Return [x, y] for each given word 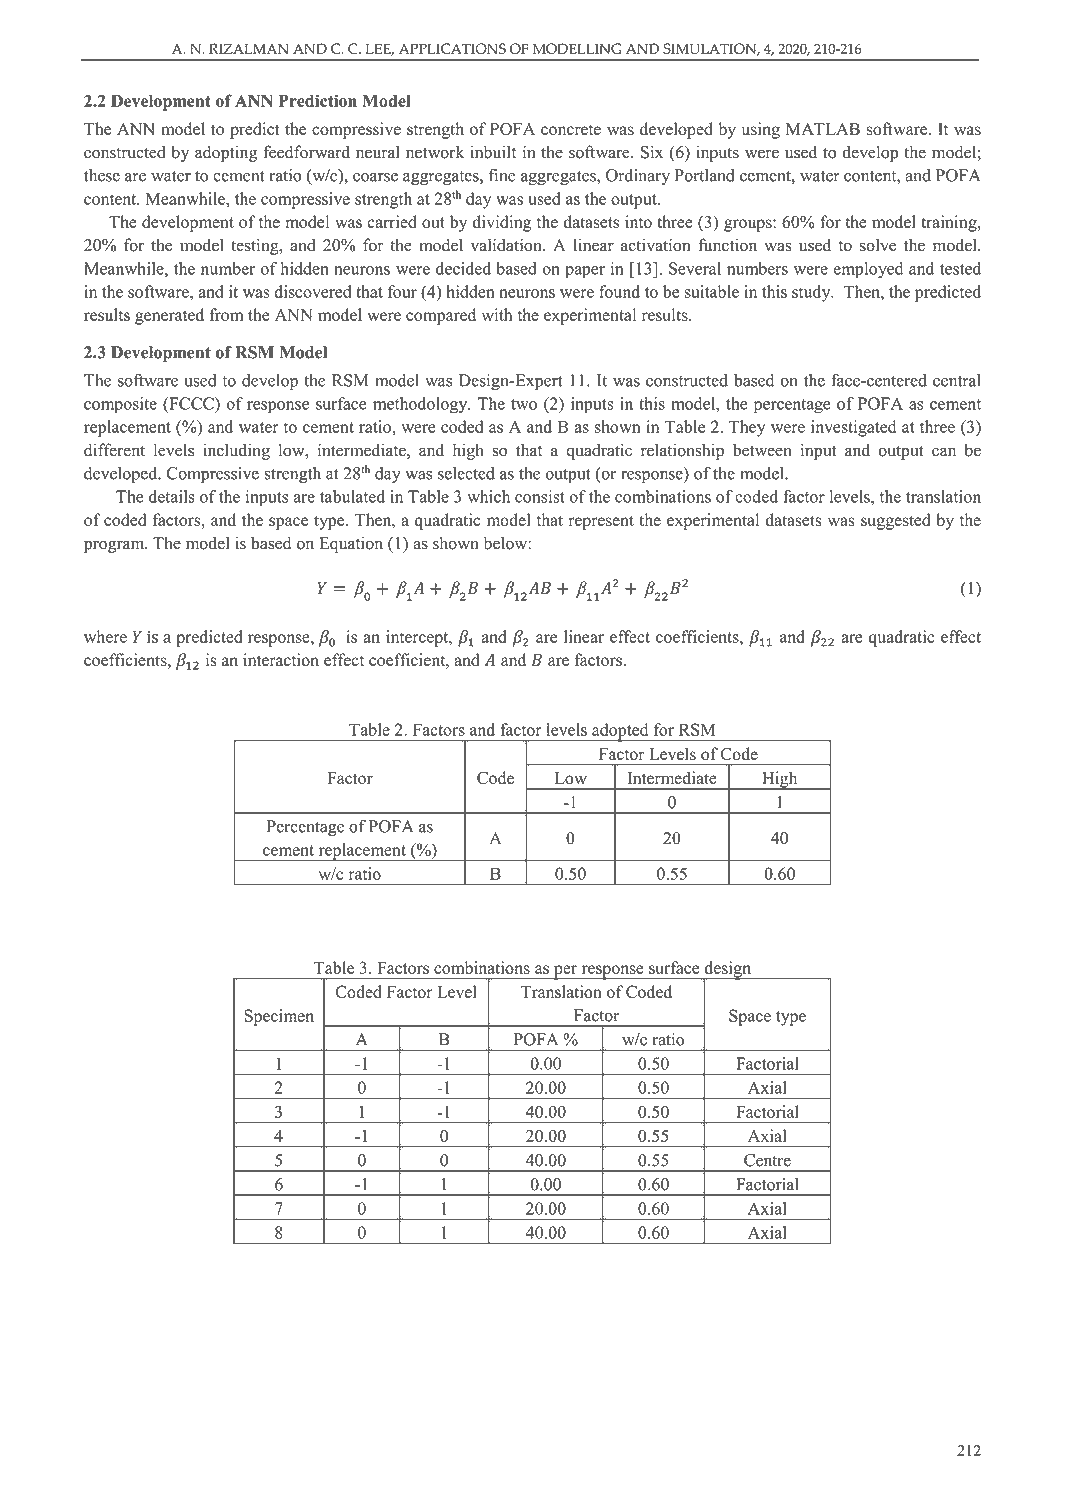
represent [601, 522]
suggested [895, 521]
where [105, 636]
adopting [226, 153]
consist [540, 496]
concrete [571, 130]
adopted [620, 732]
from [226, 314]
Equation [351, 544]
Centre [767, 1160]
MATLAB [823, 129]
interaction [281, 659]
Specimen [279, 1017]
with [497, 314]
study [812, 293]
